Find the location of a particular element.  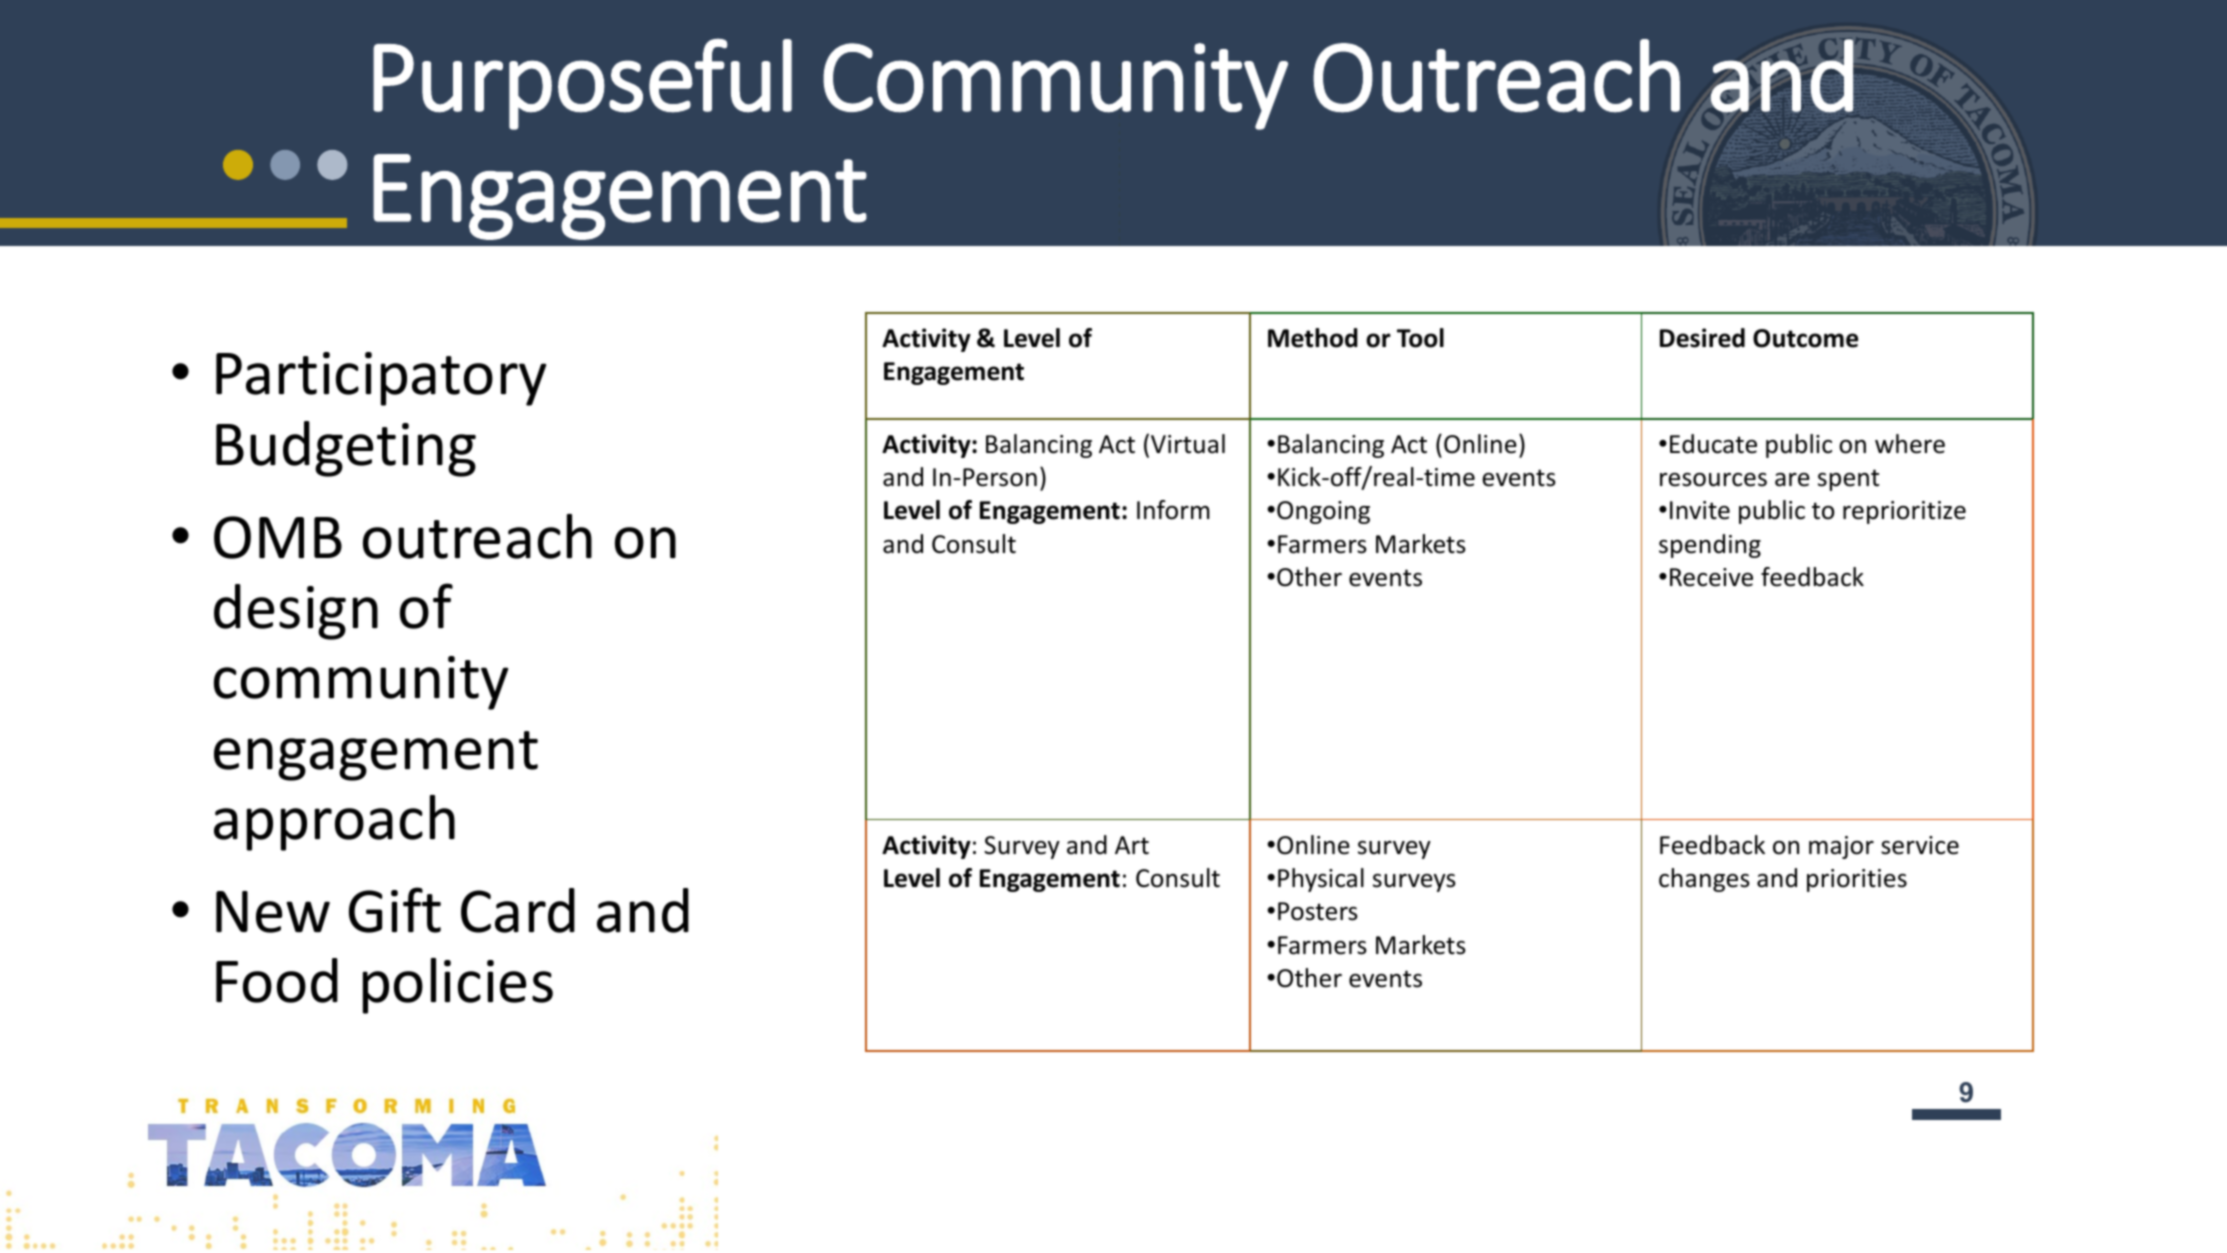

Posters is located at coordinates (1318, 911).
